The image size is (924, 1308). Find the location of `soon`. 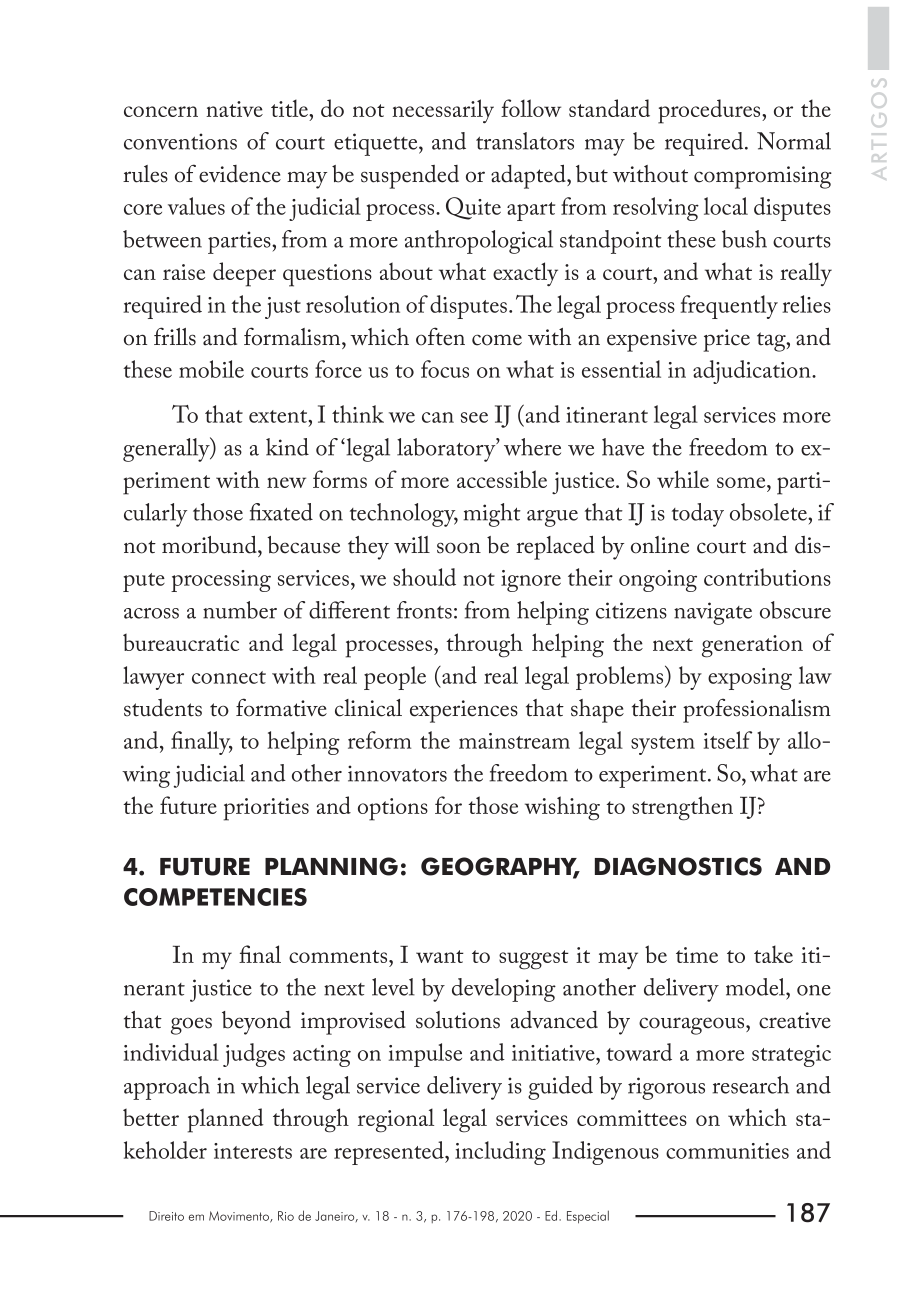

soon is located at coordinates (459, 548).
